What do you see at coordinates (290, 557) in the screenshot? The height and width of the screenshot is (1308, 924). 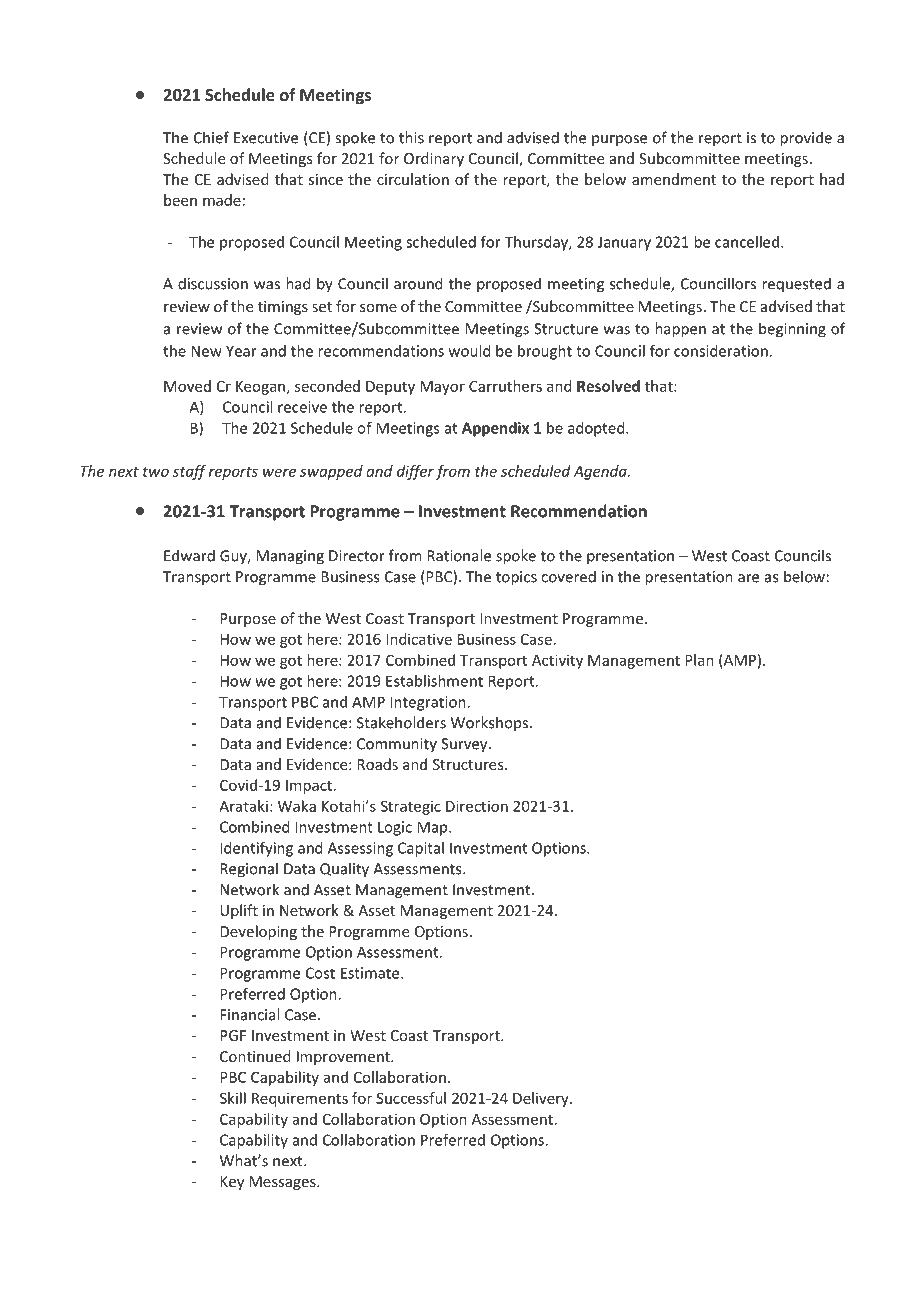 I see `Managing` at bounding box center [290, 557].
